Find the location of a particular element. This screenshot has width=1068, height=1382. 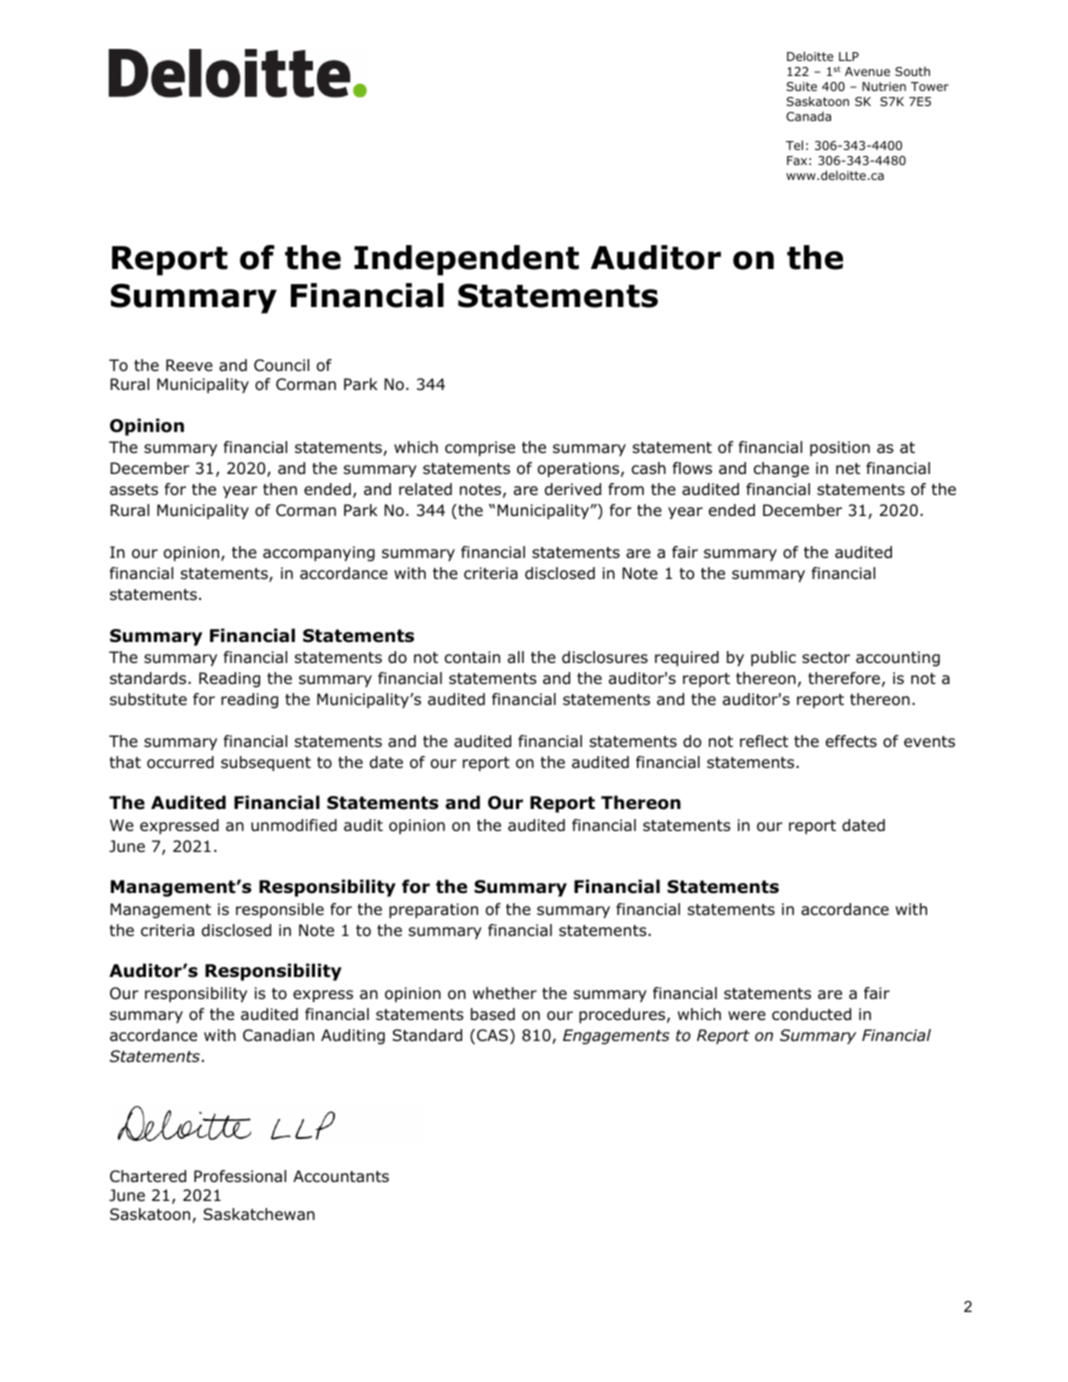

all is located at coordinates (516, 657).
